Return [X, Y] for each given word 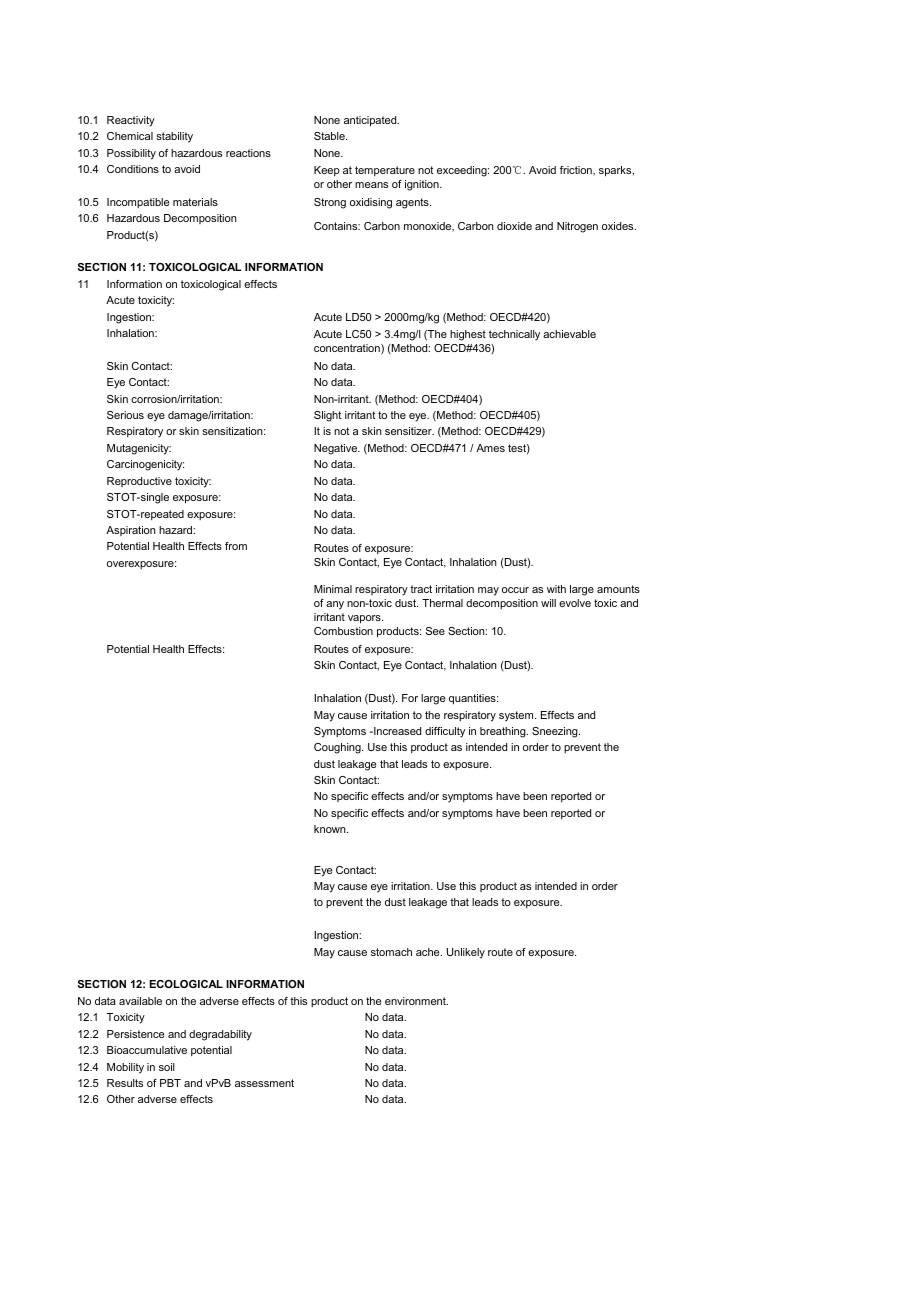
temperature [385, 171]
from [236, 546]
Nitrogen [577, 227]
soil [167, 1067]
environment [416, 1001]
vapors [365, 619]
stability [174, 137]
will [548, 603]
